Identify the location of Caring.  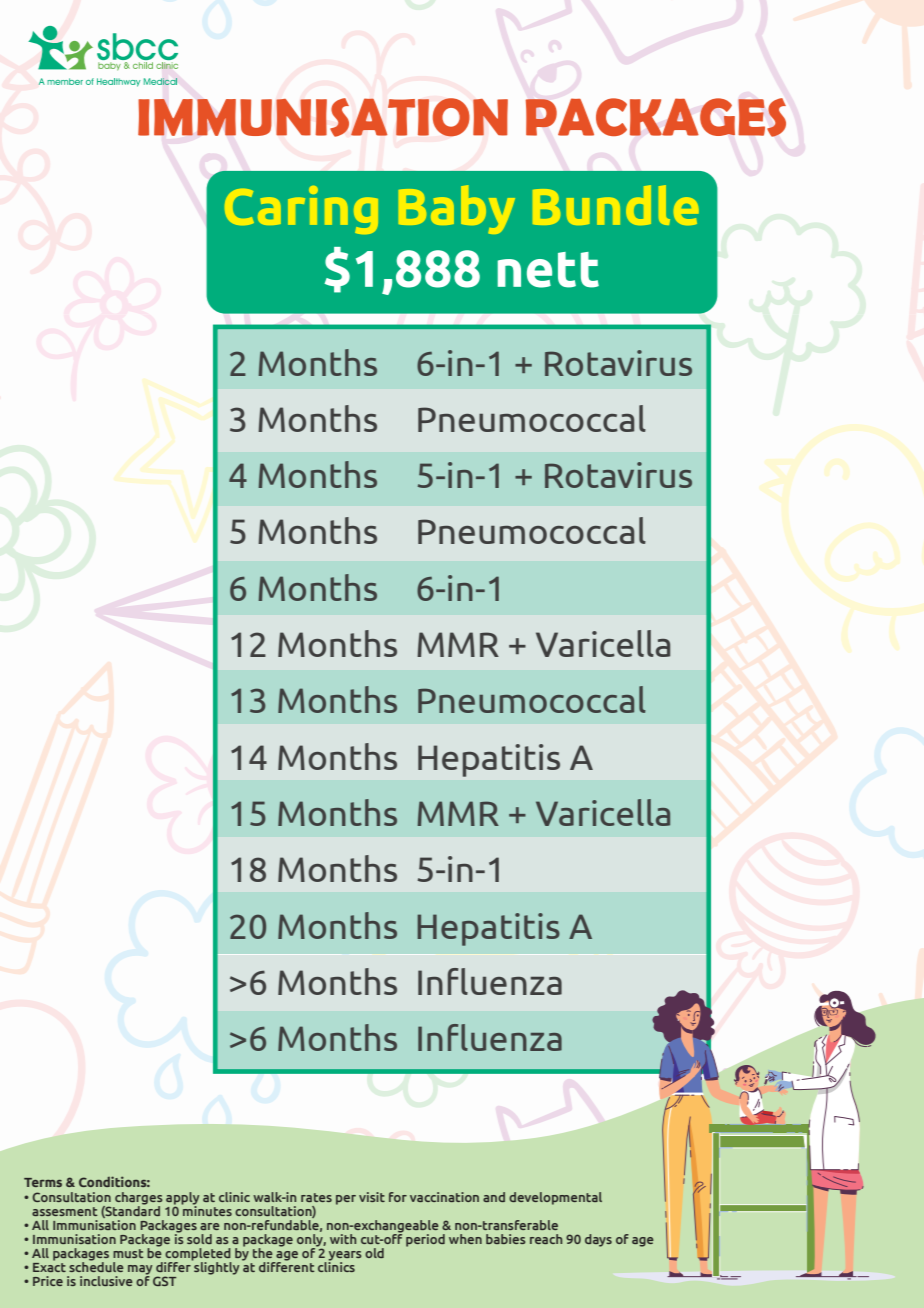
(301, 210).
